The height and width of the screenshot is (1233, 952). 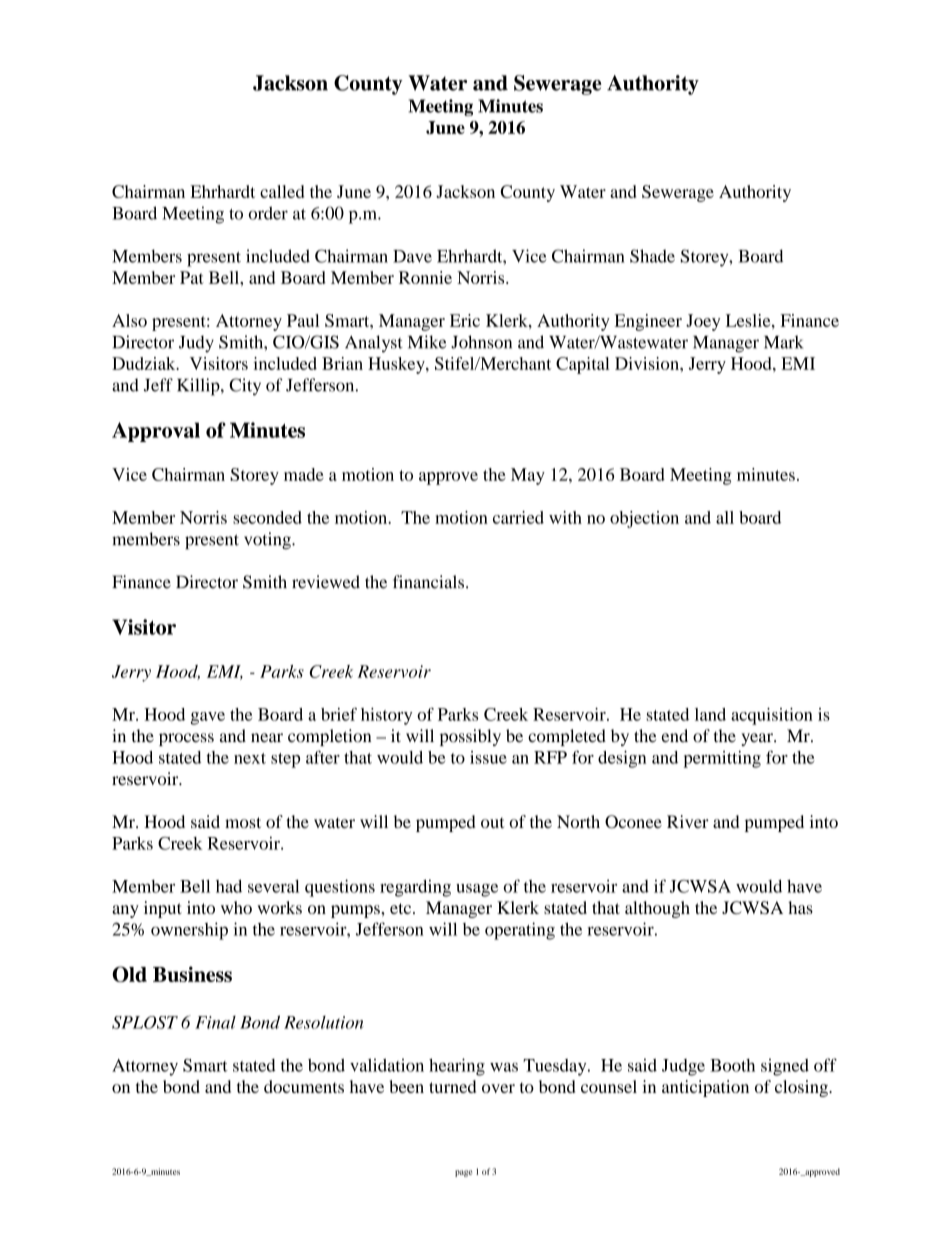 What do you see at coordinates (477, 890) in the screenshot?
I see `usage` at bounding box center [477, 890].
